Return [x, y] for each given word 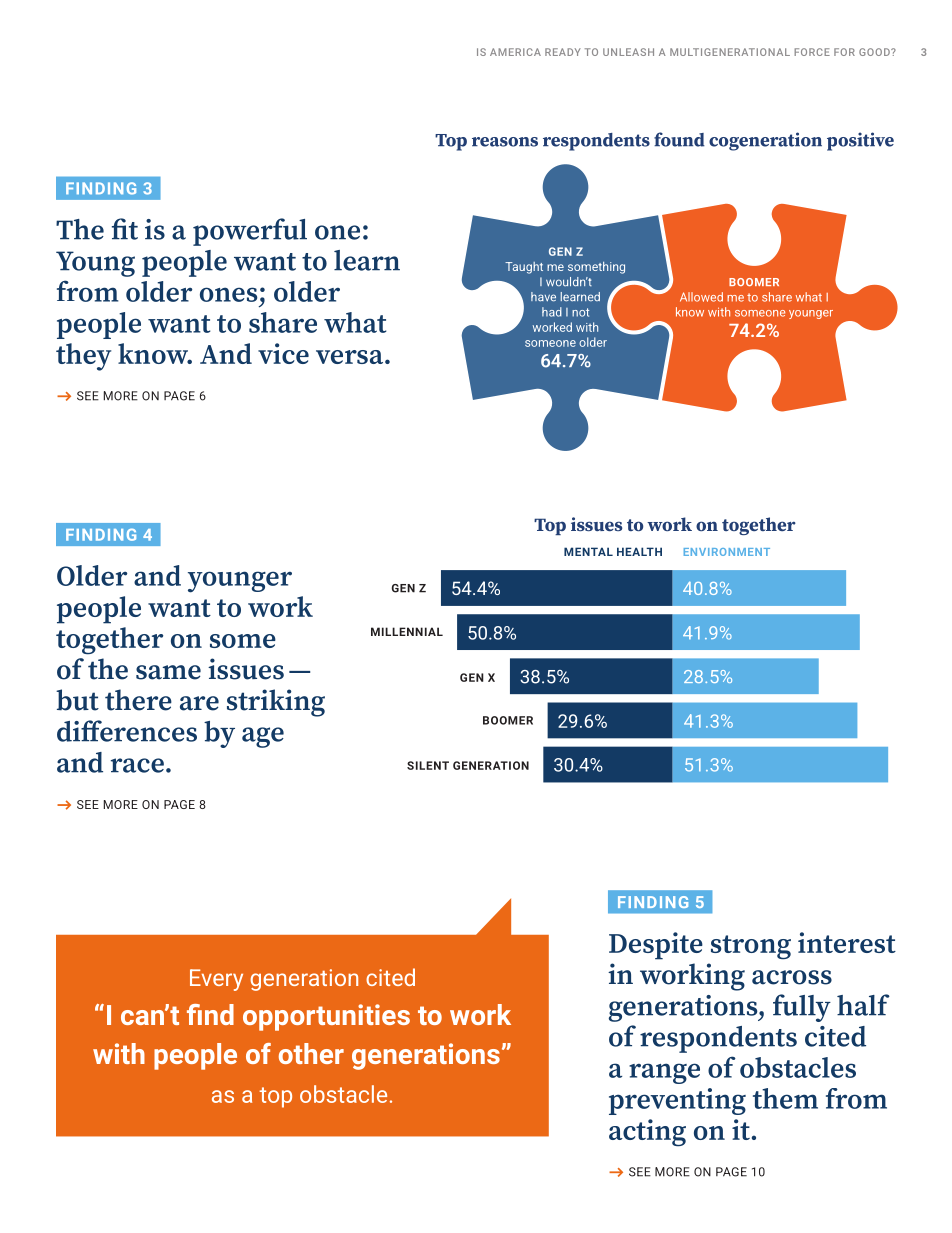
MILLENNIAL [407, 631]
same [168, 672]
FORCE [812, 52]
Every [216, 980]
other [311, 1053]
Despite [656, 946]
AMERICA [515, 52]
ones [228, 294]
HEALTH [639, 551]
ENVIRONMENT [727, 552]
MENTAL [588, 551]
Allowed [701, 297]
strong [751, 947]
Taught [524, 268]
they [83, 357]
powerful [250, 232]
